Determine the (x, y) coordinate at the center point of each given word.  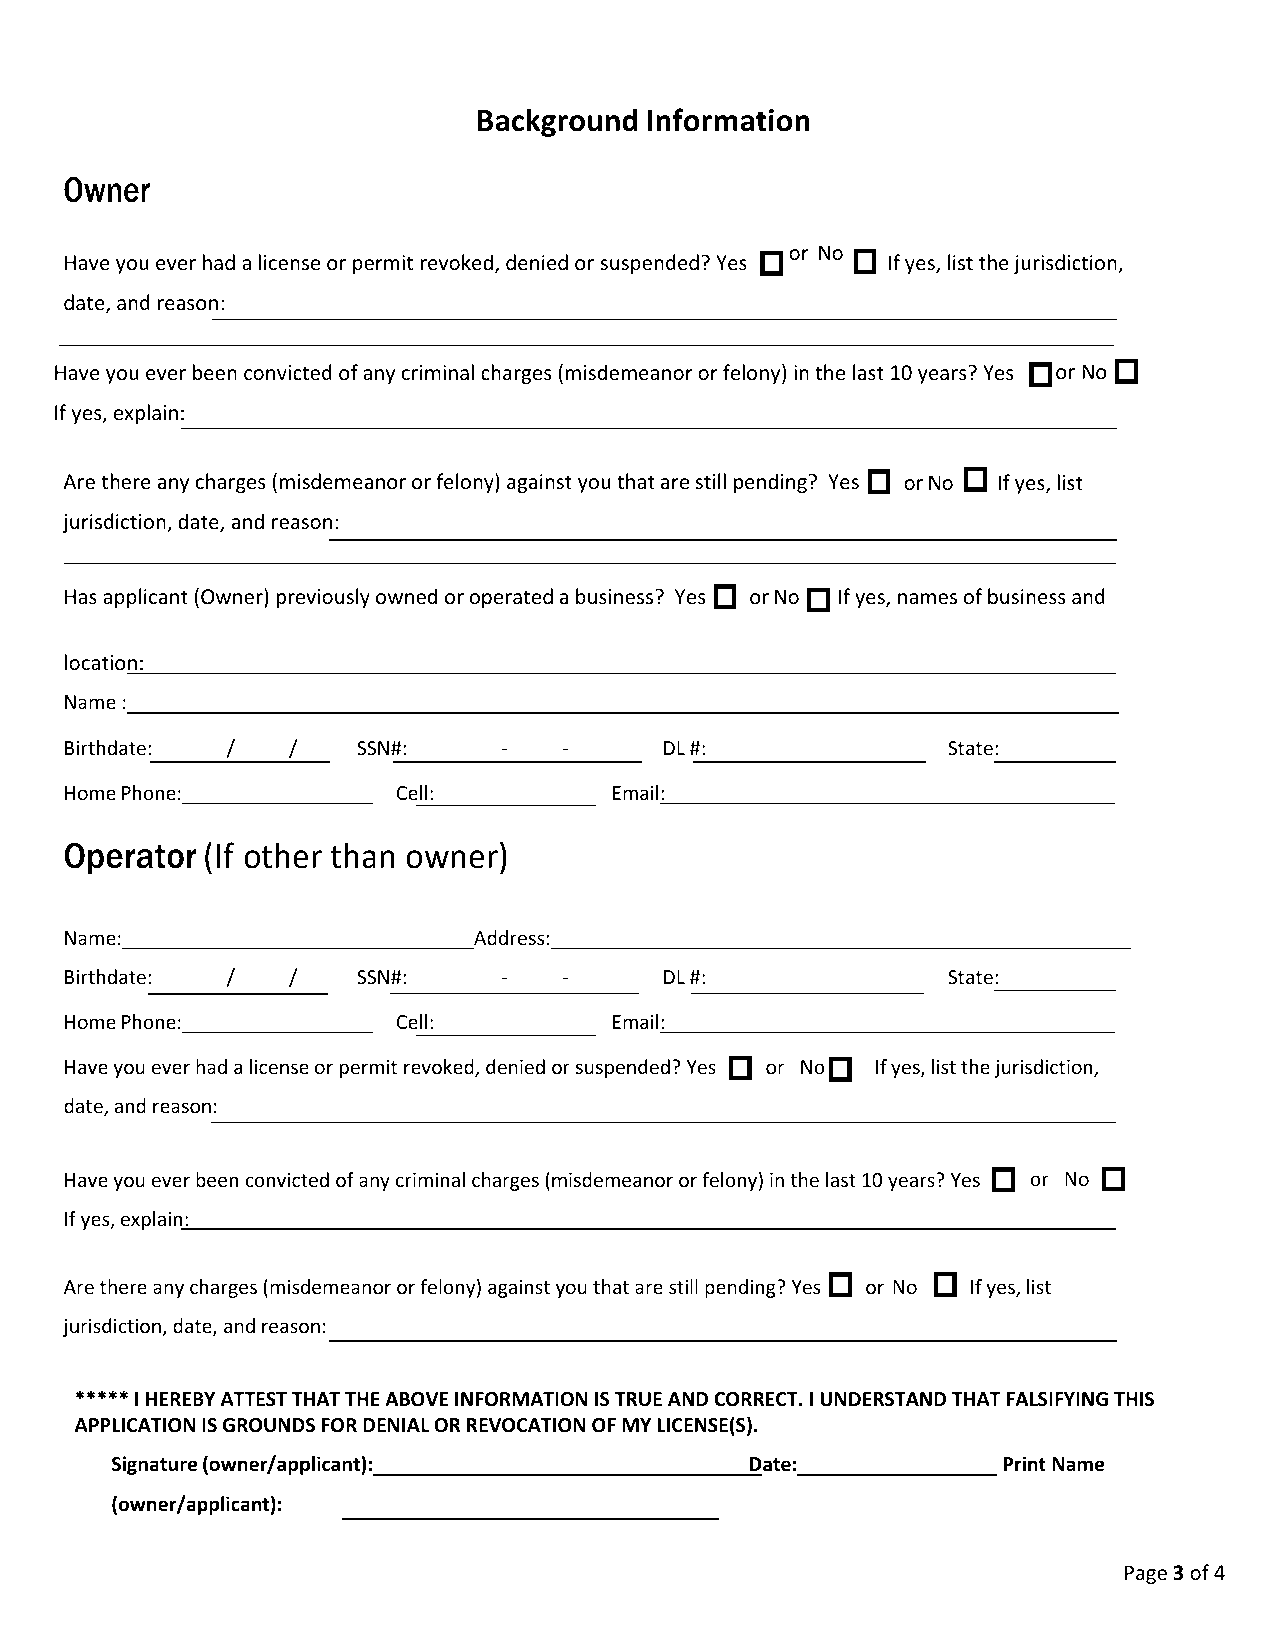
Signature (154, 1465)
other (283, 855)
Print (1024, 1464)
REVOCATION (526, 1425)
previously (323, 598)
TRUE (638, 1399)
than (362, 855)
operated (511, 598)
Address (510, 937)
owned (406, 596)
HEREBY (180, 1399)
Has (81, 597)
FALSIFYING (1057, 1399)
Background (558, 122)
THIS (1134, 1399)
